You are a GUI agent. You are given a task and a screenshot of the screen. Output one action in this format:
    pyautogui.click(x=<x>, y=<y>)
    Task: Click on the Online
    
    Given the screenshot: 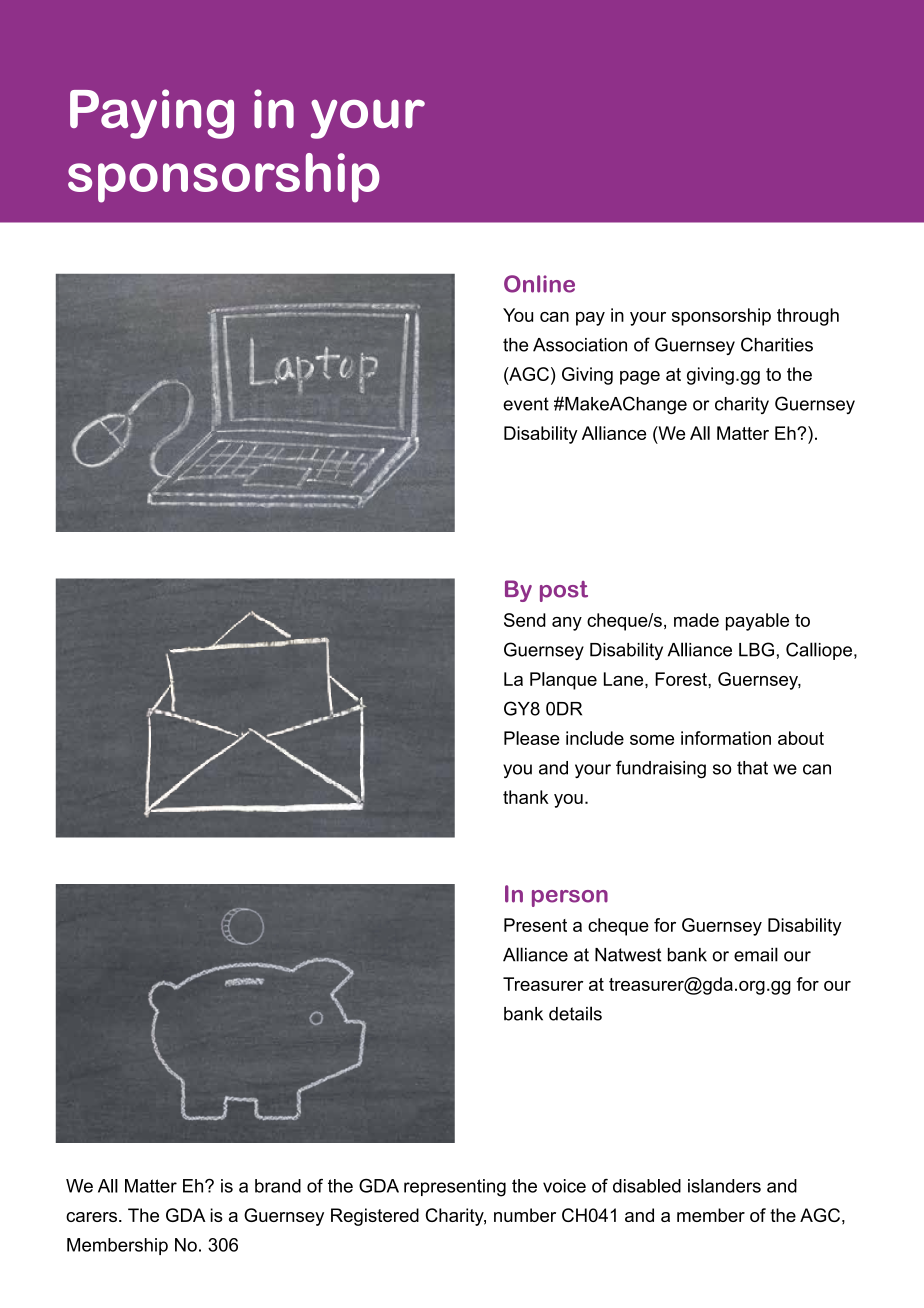 What is the action you would take?
    pyautogui.click(x=539, y=284)
